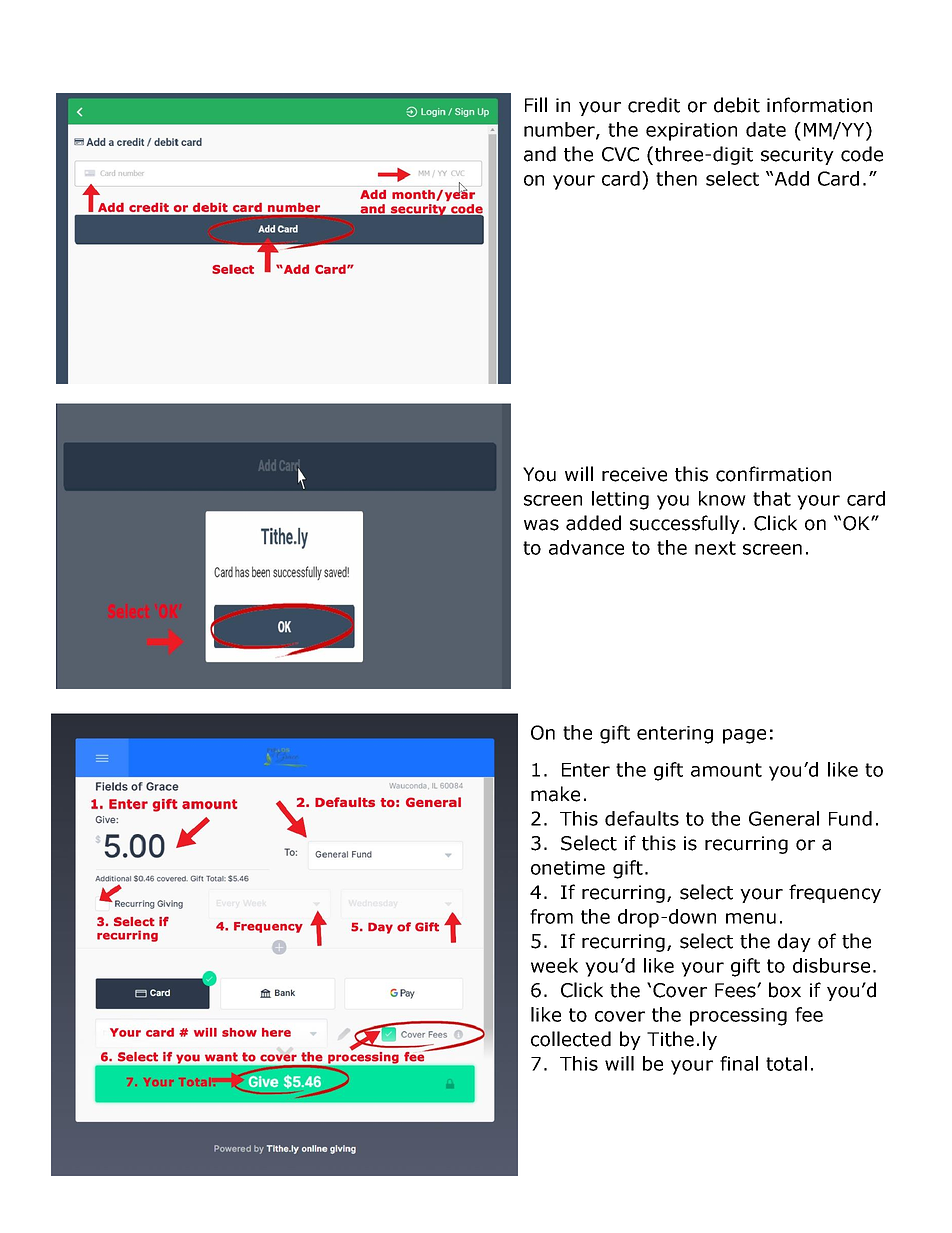  Describe the element at coordinates (568, 868) in the screenshot. I see `onetime` at that location.
